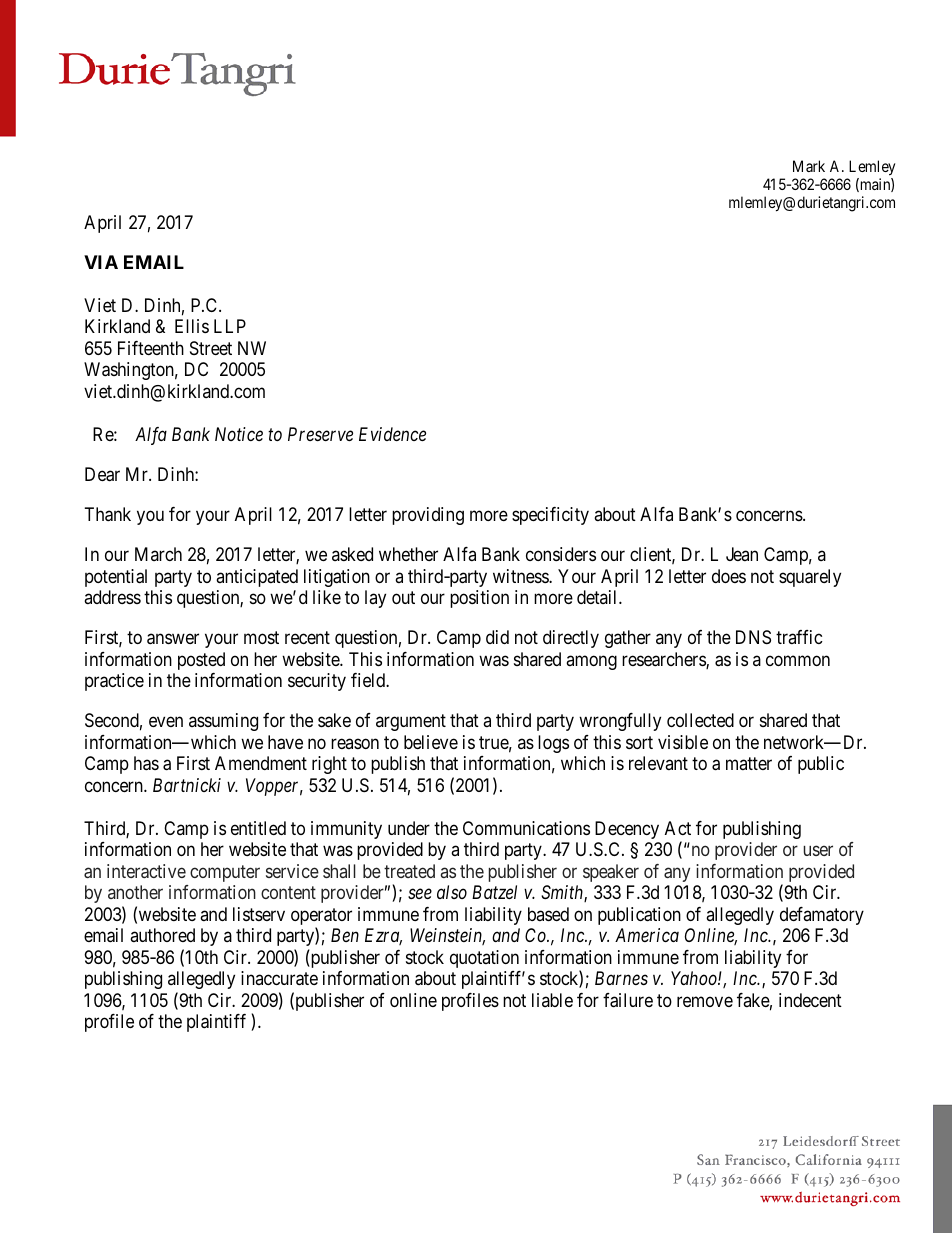  What do you see at coordinates (409, 828) in the page?
I see `under` at bounding box center [409, 828].
